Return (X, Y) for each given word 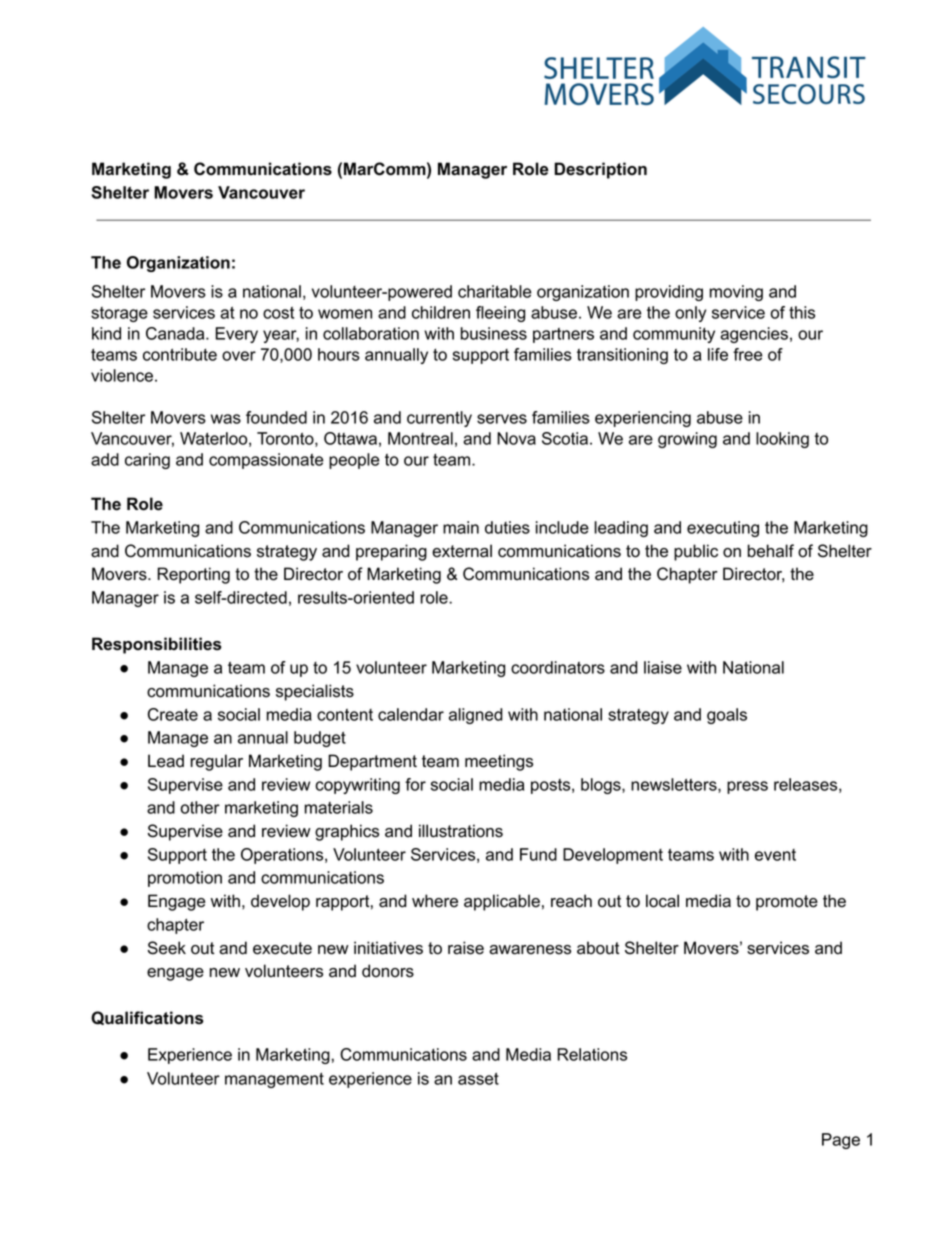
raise (466, 948)
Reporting (193, 575)
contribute (180, 354)
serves (502, 419)
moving (736, 293)
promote (787, 903)
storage (119, 314)
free (748, 354)
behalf (771, 551)
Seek (167, 948)
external (462, 551)
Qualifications (147, 1018)
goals (727, 716)
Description (601, 170)
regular (217, 762)
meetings (499, 762)
